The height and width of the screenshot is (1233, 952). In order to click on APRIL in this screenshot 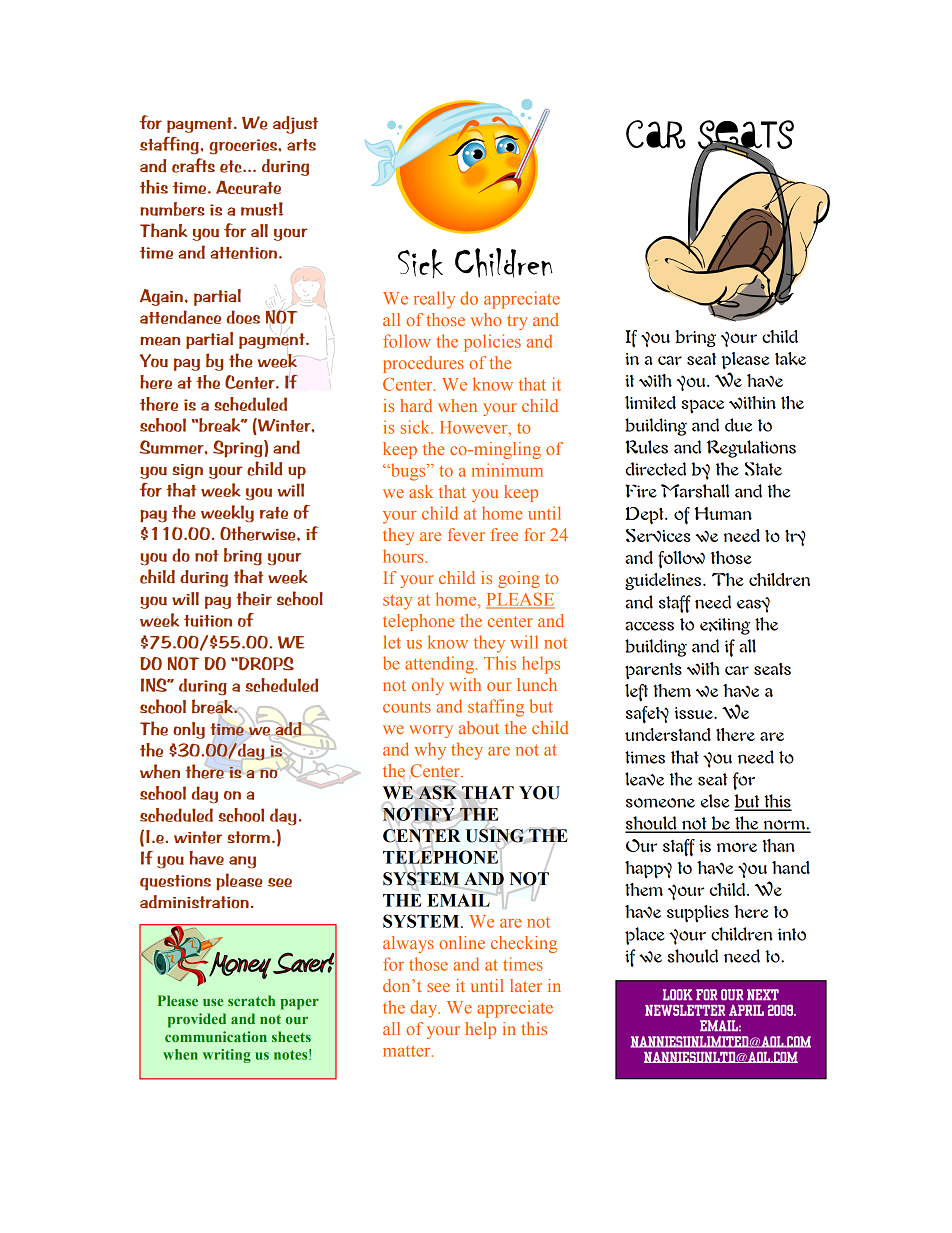, I will do `click(746, 1010)`.
